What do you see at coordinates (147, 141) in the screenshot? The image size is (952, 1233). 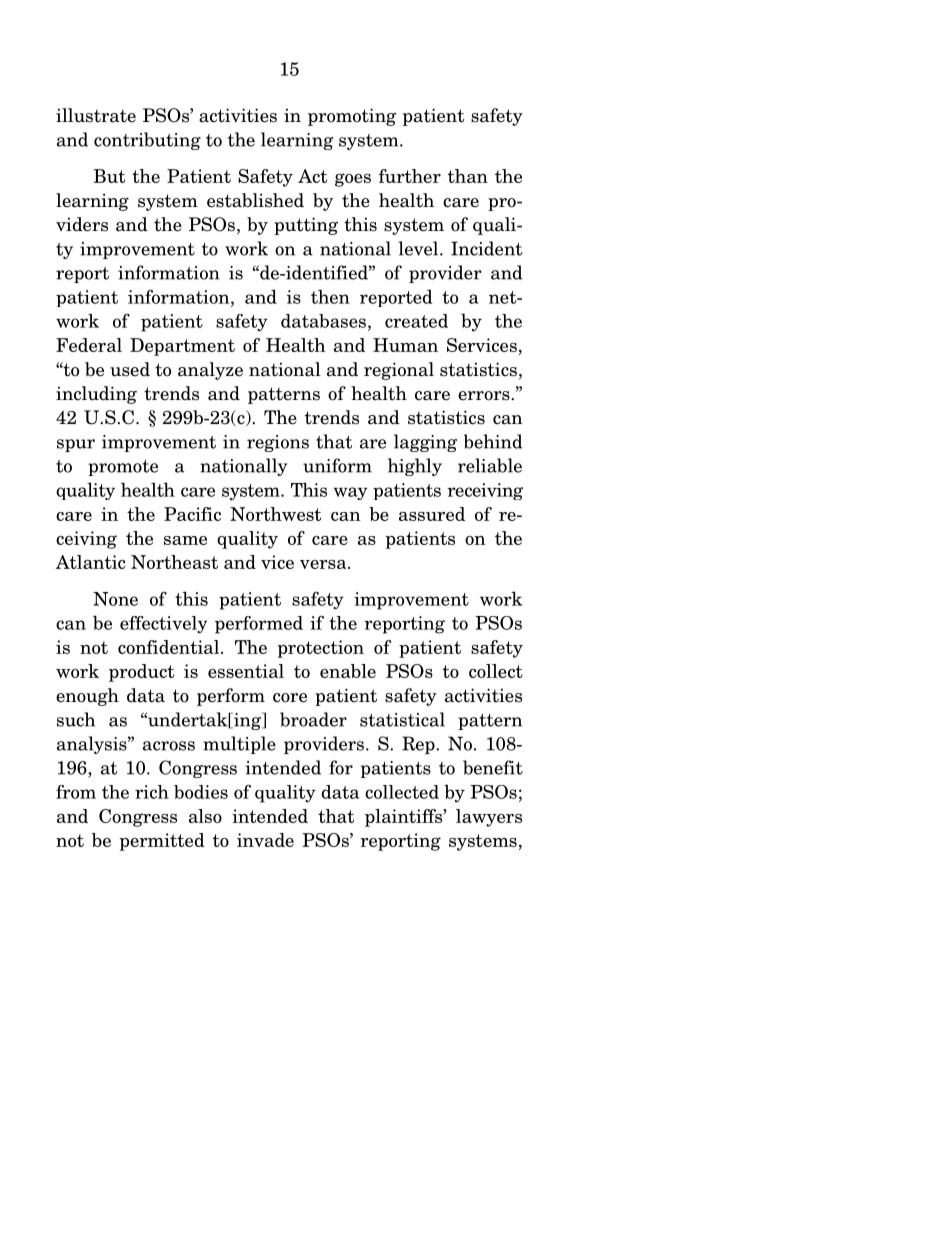 I see `contributing` at bounding box center [147, 141].
